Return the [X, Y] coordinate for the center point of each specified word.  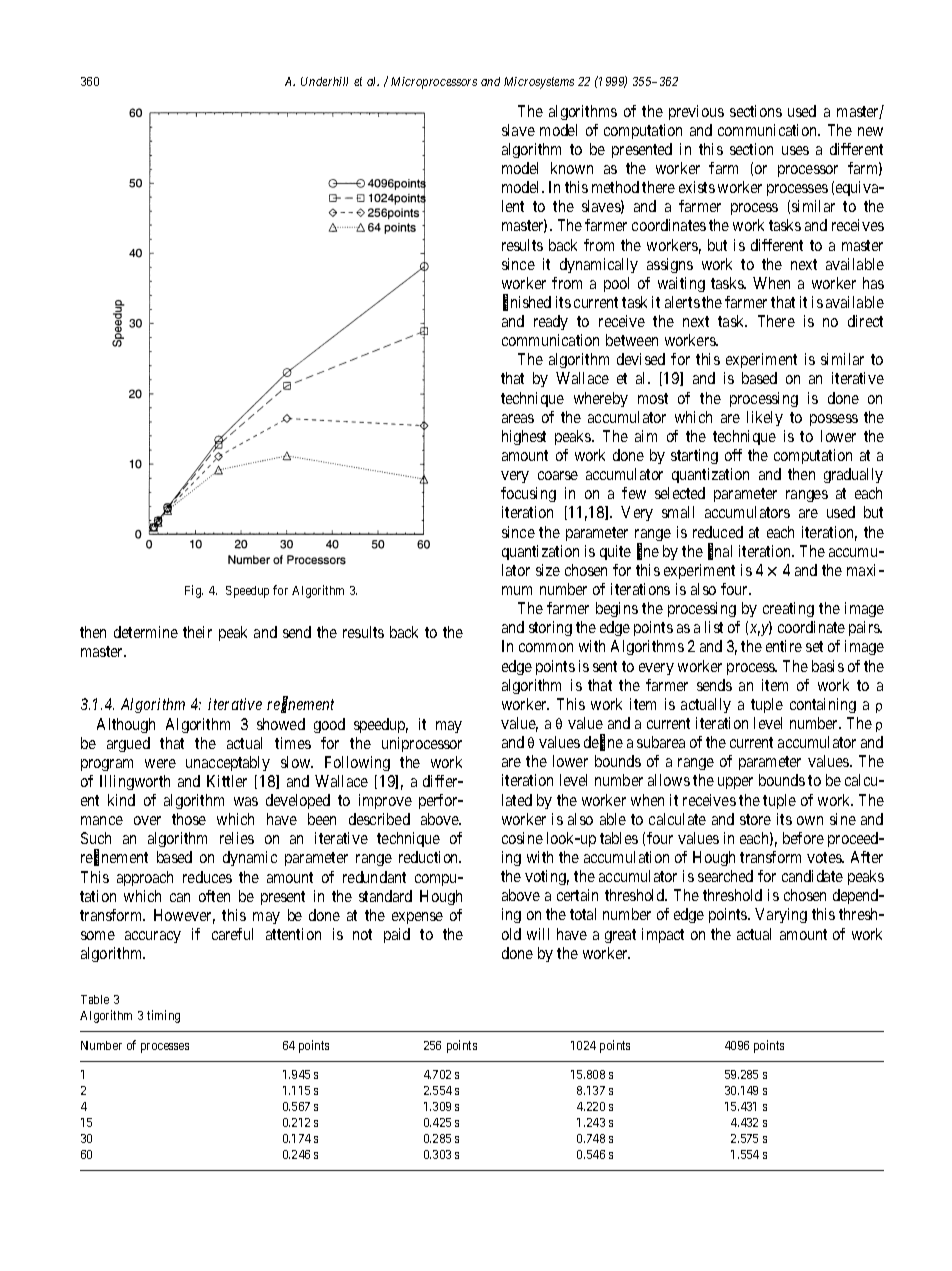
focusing [528, 494]
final [720, 552]
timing [163, 1016]
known [572, 168]
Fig [194, 591]
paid [397, 935]
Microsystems [539, 83]
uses [795, 150]
